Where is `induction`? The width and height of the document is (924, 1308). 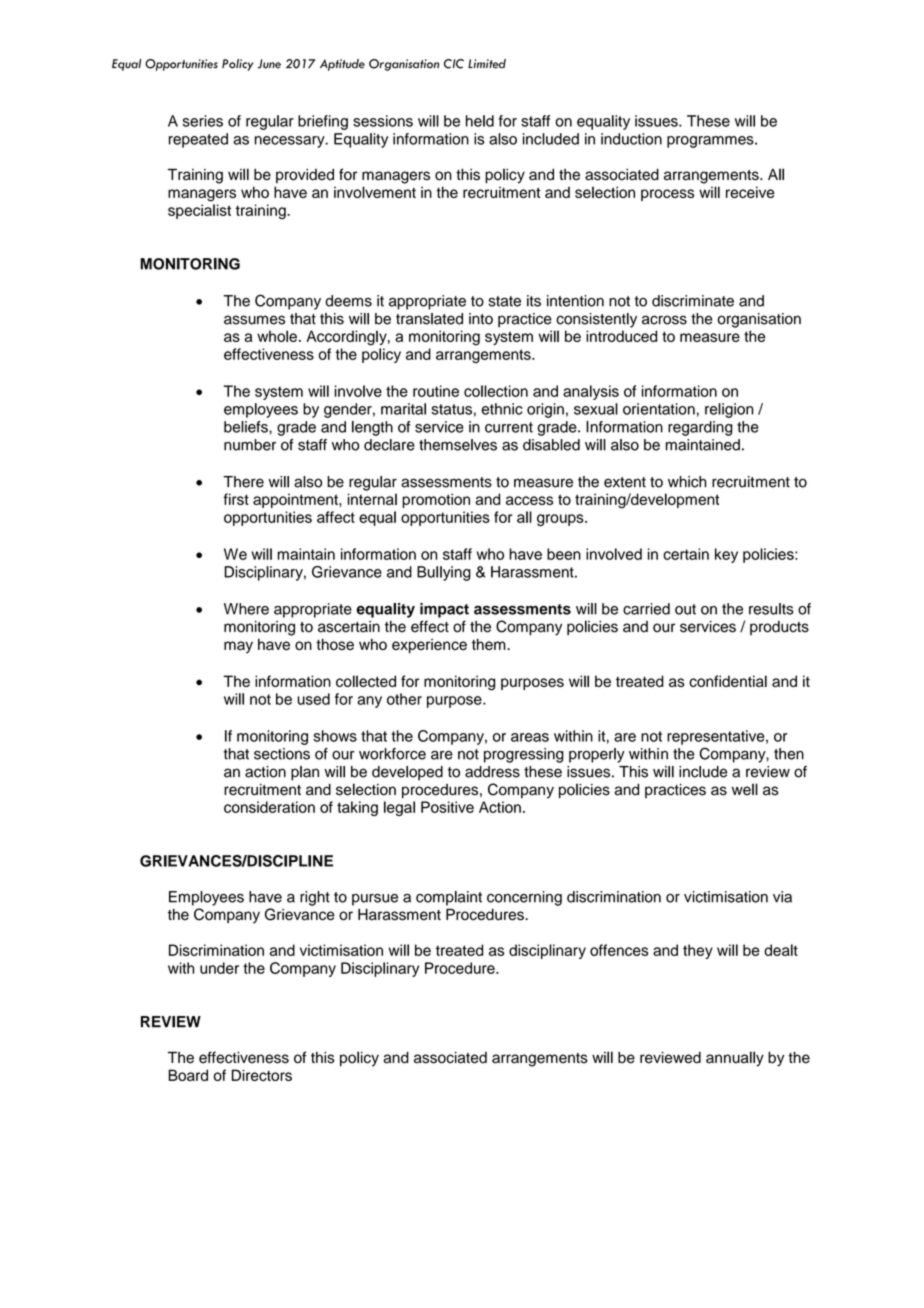 induction is located at coordinates (631, 139).
